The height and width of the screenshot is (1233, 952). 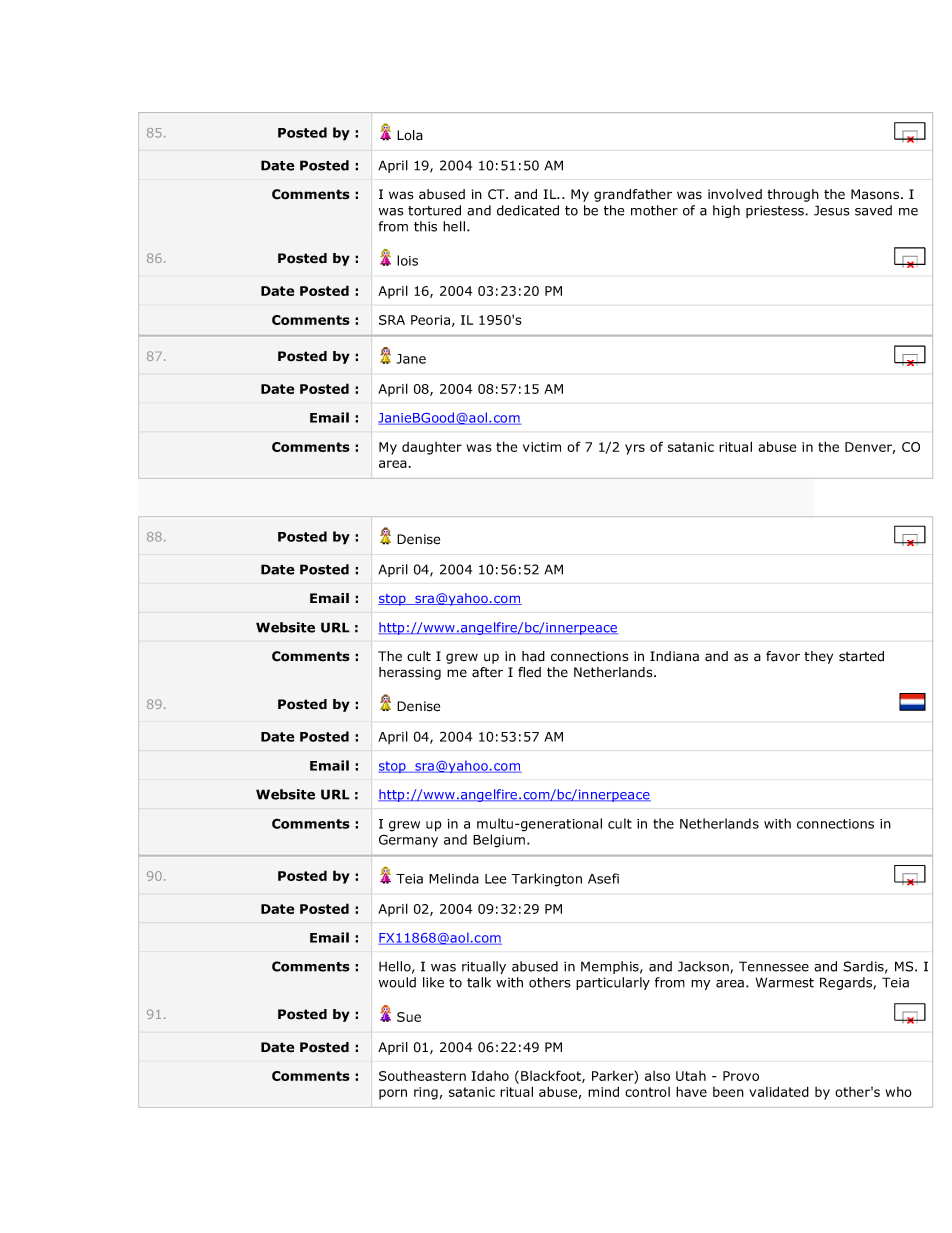 What do you see at coordinates (542, 447) in the screenshot?
I see `victim` at bounding box center [542, 447].
